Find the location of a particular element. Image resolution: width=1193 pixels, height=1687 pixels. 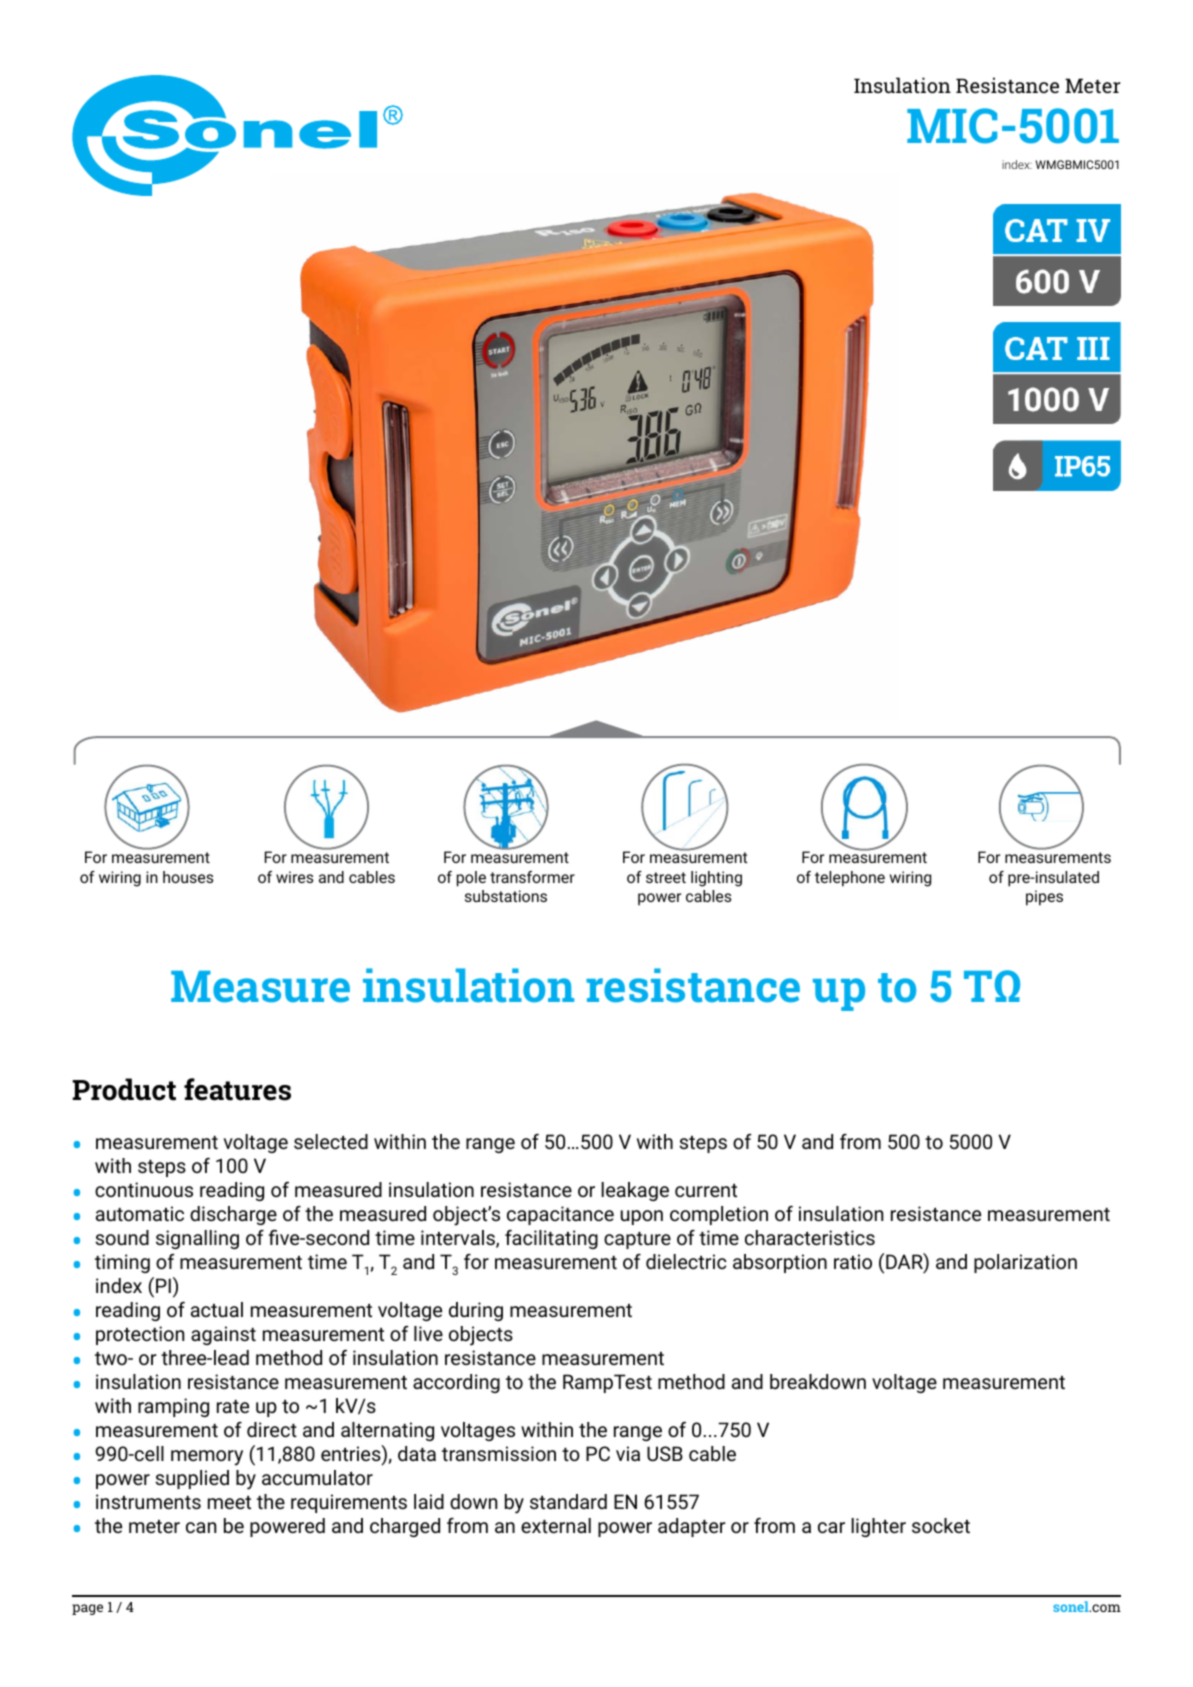

houses is located at coordinates (188, 877).
